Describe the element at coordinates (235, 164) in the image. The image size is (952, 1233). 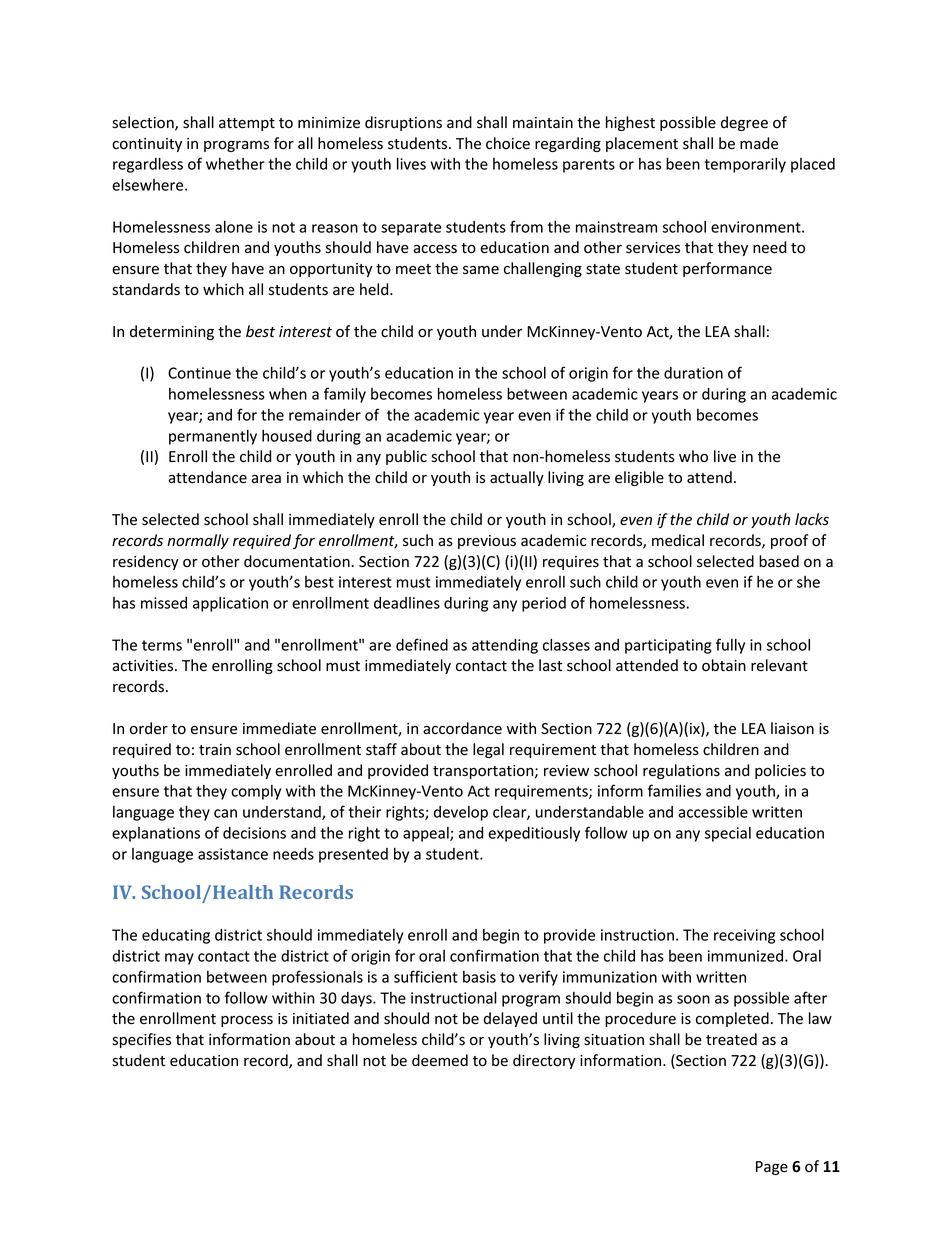
I see `whether` at that location.
